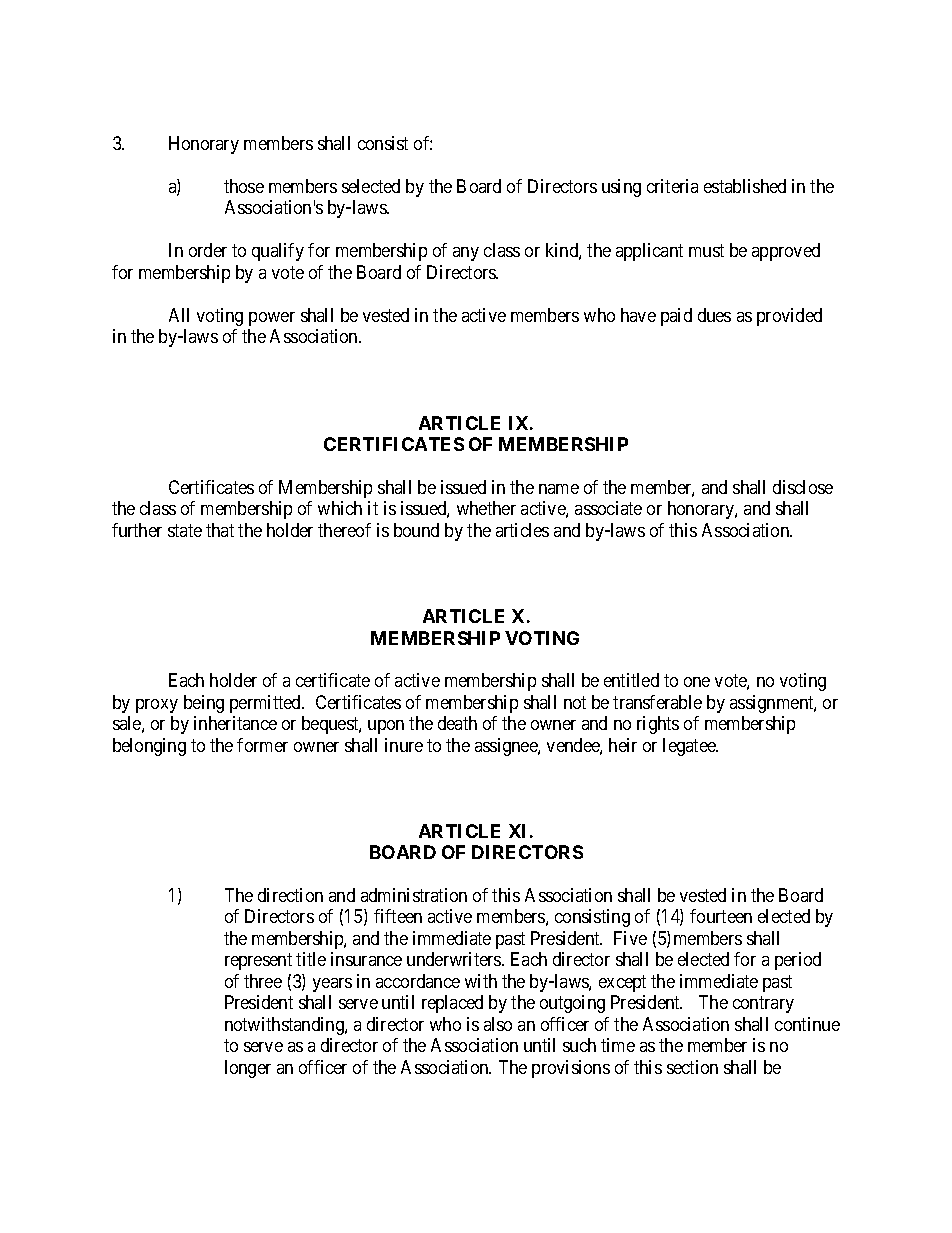 Image resolution: width=952 pixels, height=1233 pixels. I want to click on also, so click(498, 1024).
